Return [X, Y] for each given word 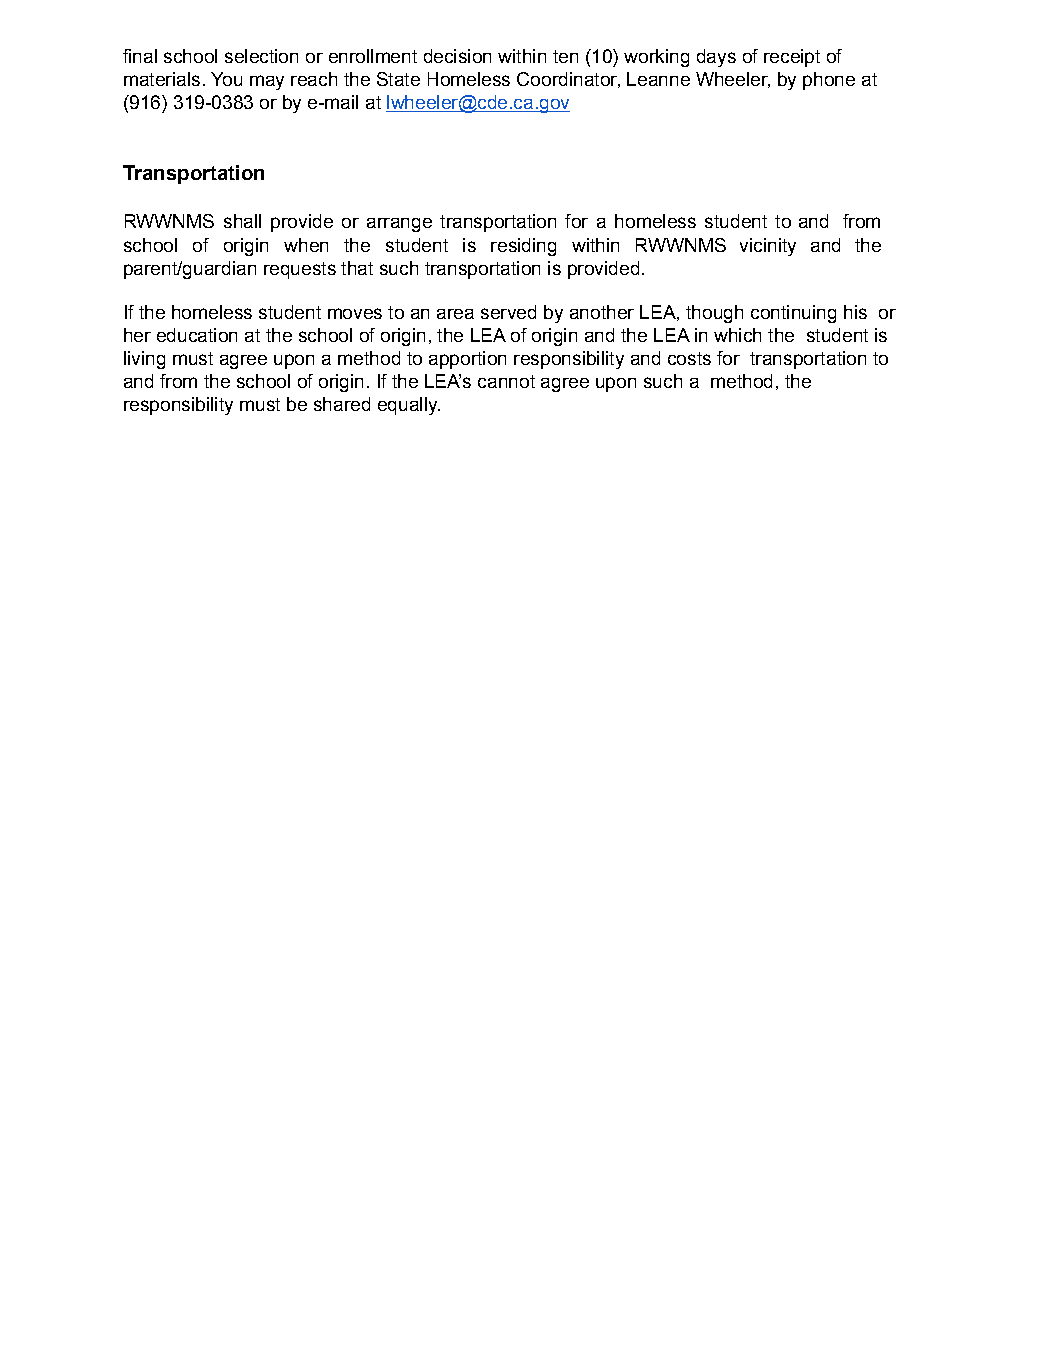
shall [242, 221]
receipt [792, 58]
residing [523, 247]
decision [457, 56]
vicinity [768, 247]
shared [342, 404]
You [226, 79]
